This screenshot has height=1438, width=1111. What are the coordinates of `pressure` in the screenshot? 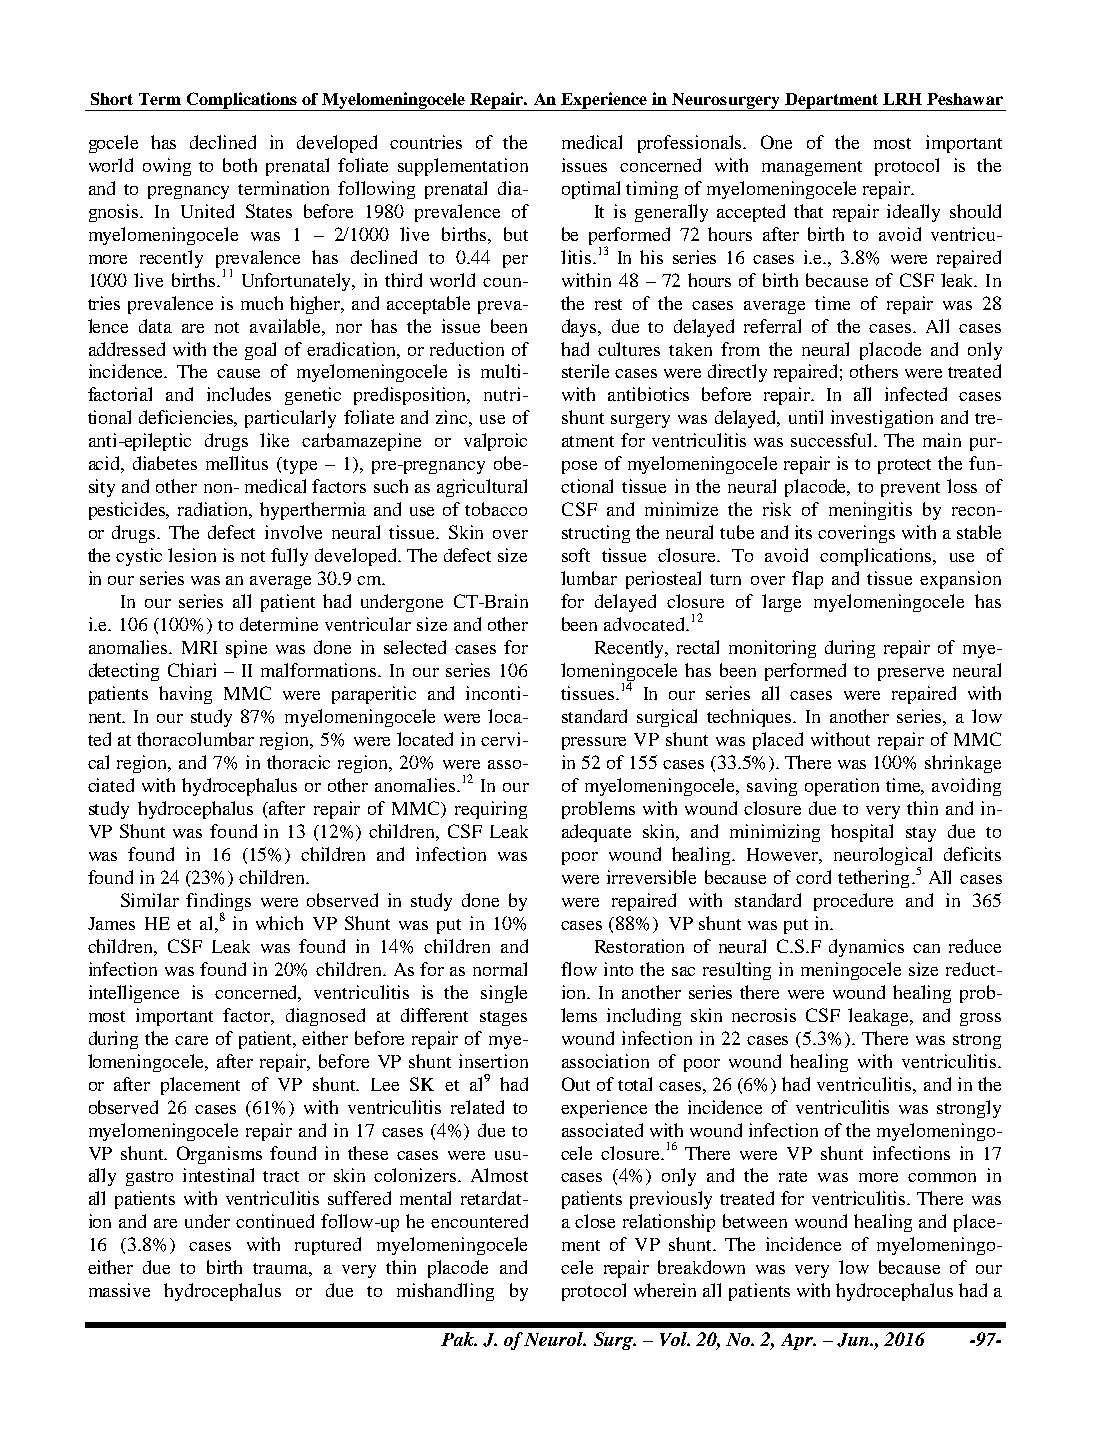 It's located at (594, 743).
